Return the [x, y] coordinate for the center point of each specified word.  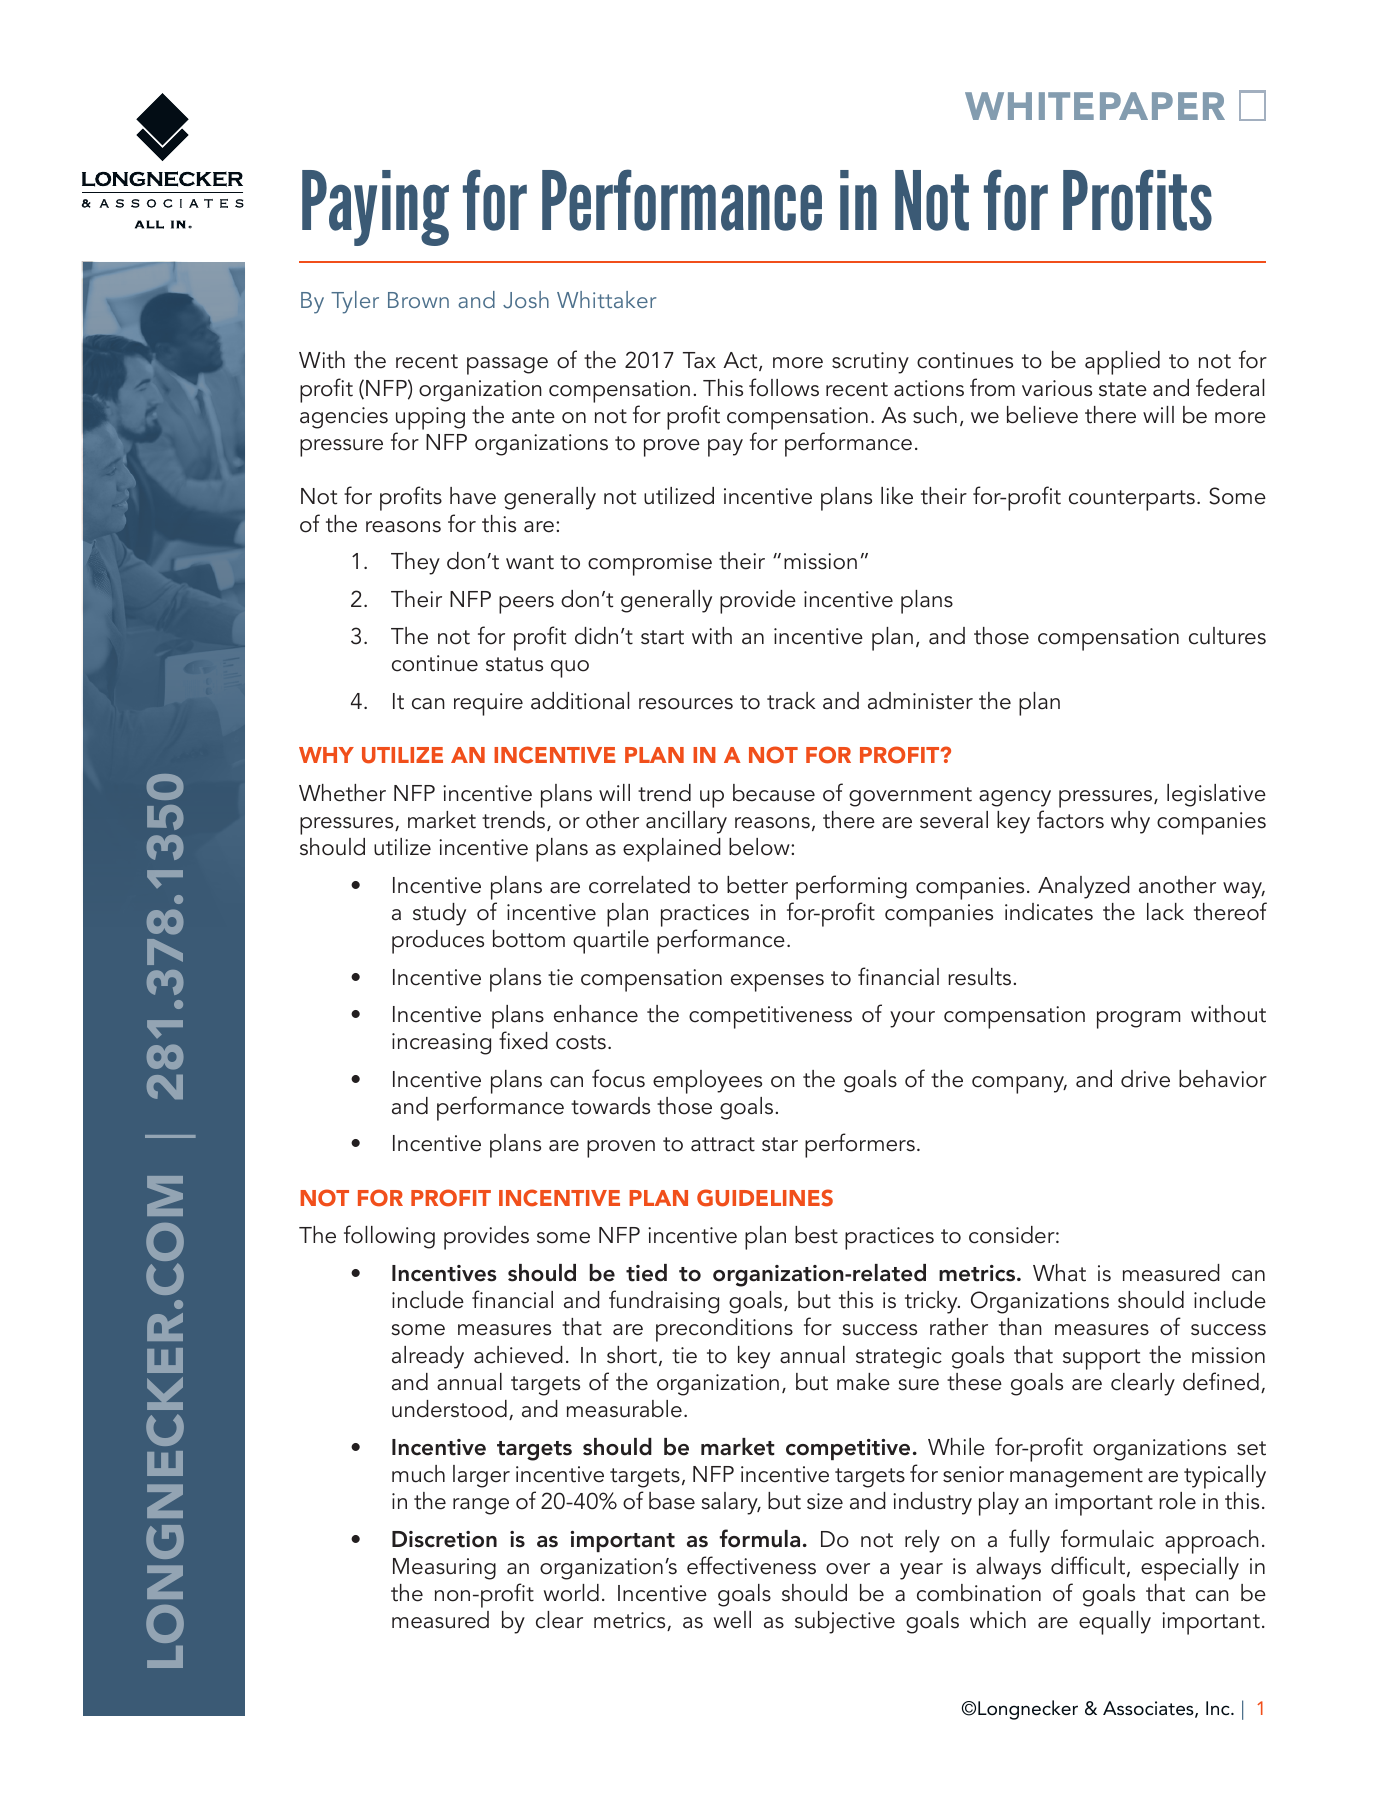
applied [1122, 363]
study [439, 914]
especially [1190, 1569]
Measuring [444, 1569]
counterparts [1132, 500]
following [389, 1237]
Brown [418, 300]
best [816, 1235]
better [757, 885]
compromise [650, 564]
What [1059, 1273]
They [415, 563]
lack [1165, 912]
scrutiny [870, 363]
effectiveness [751, 1565]
